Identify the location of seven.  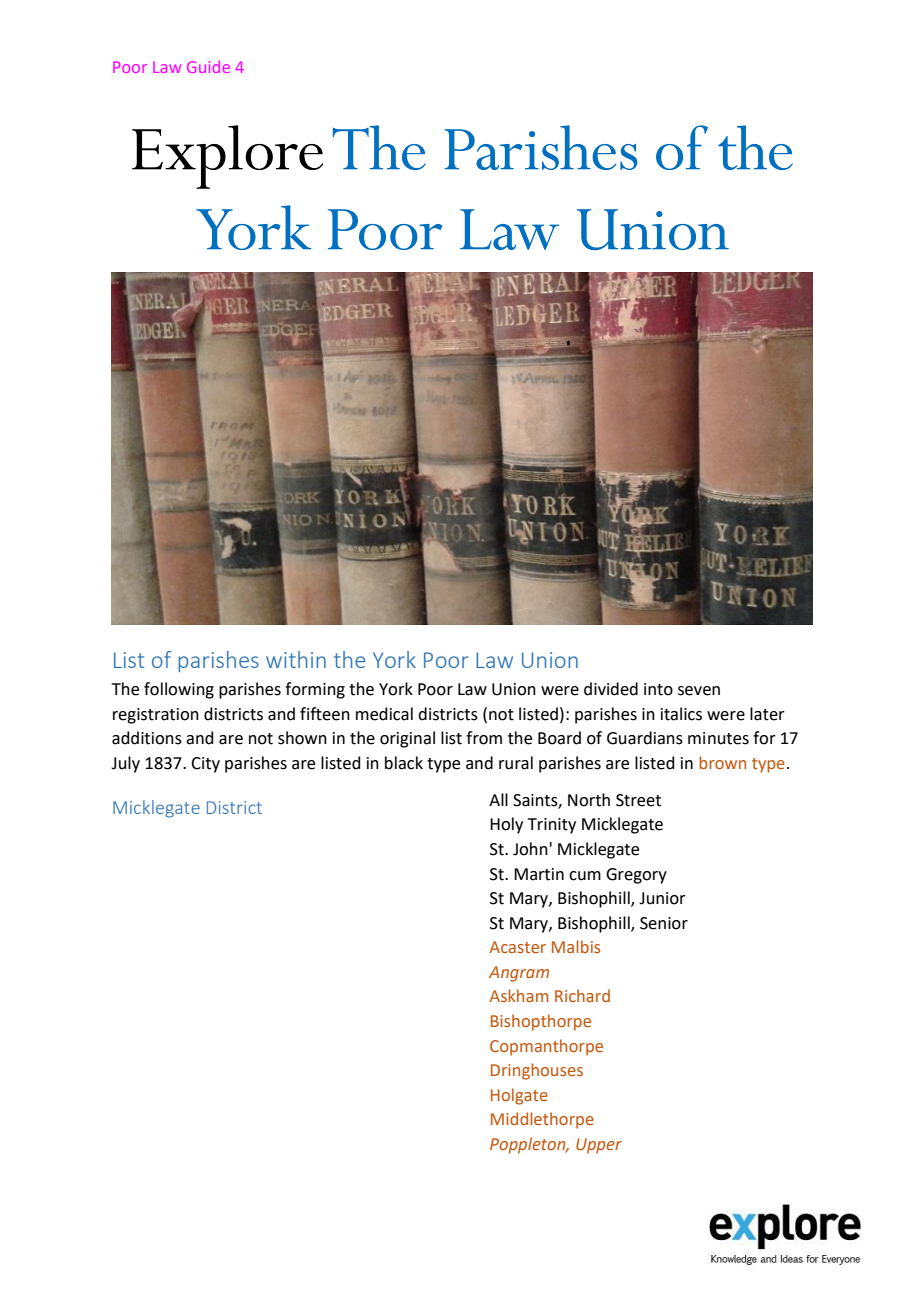
(699, 691).
